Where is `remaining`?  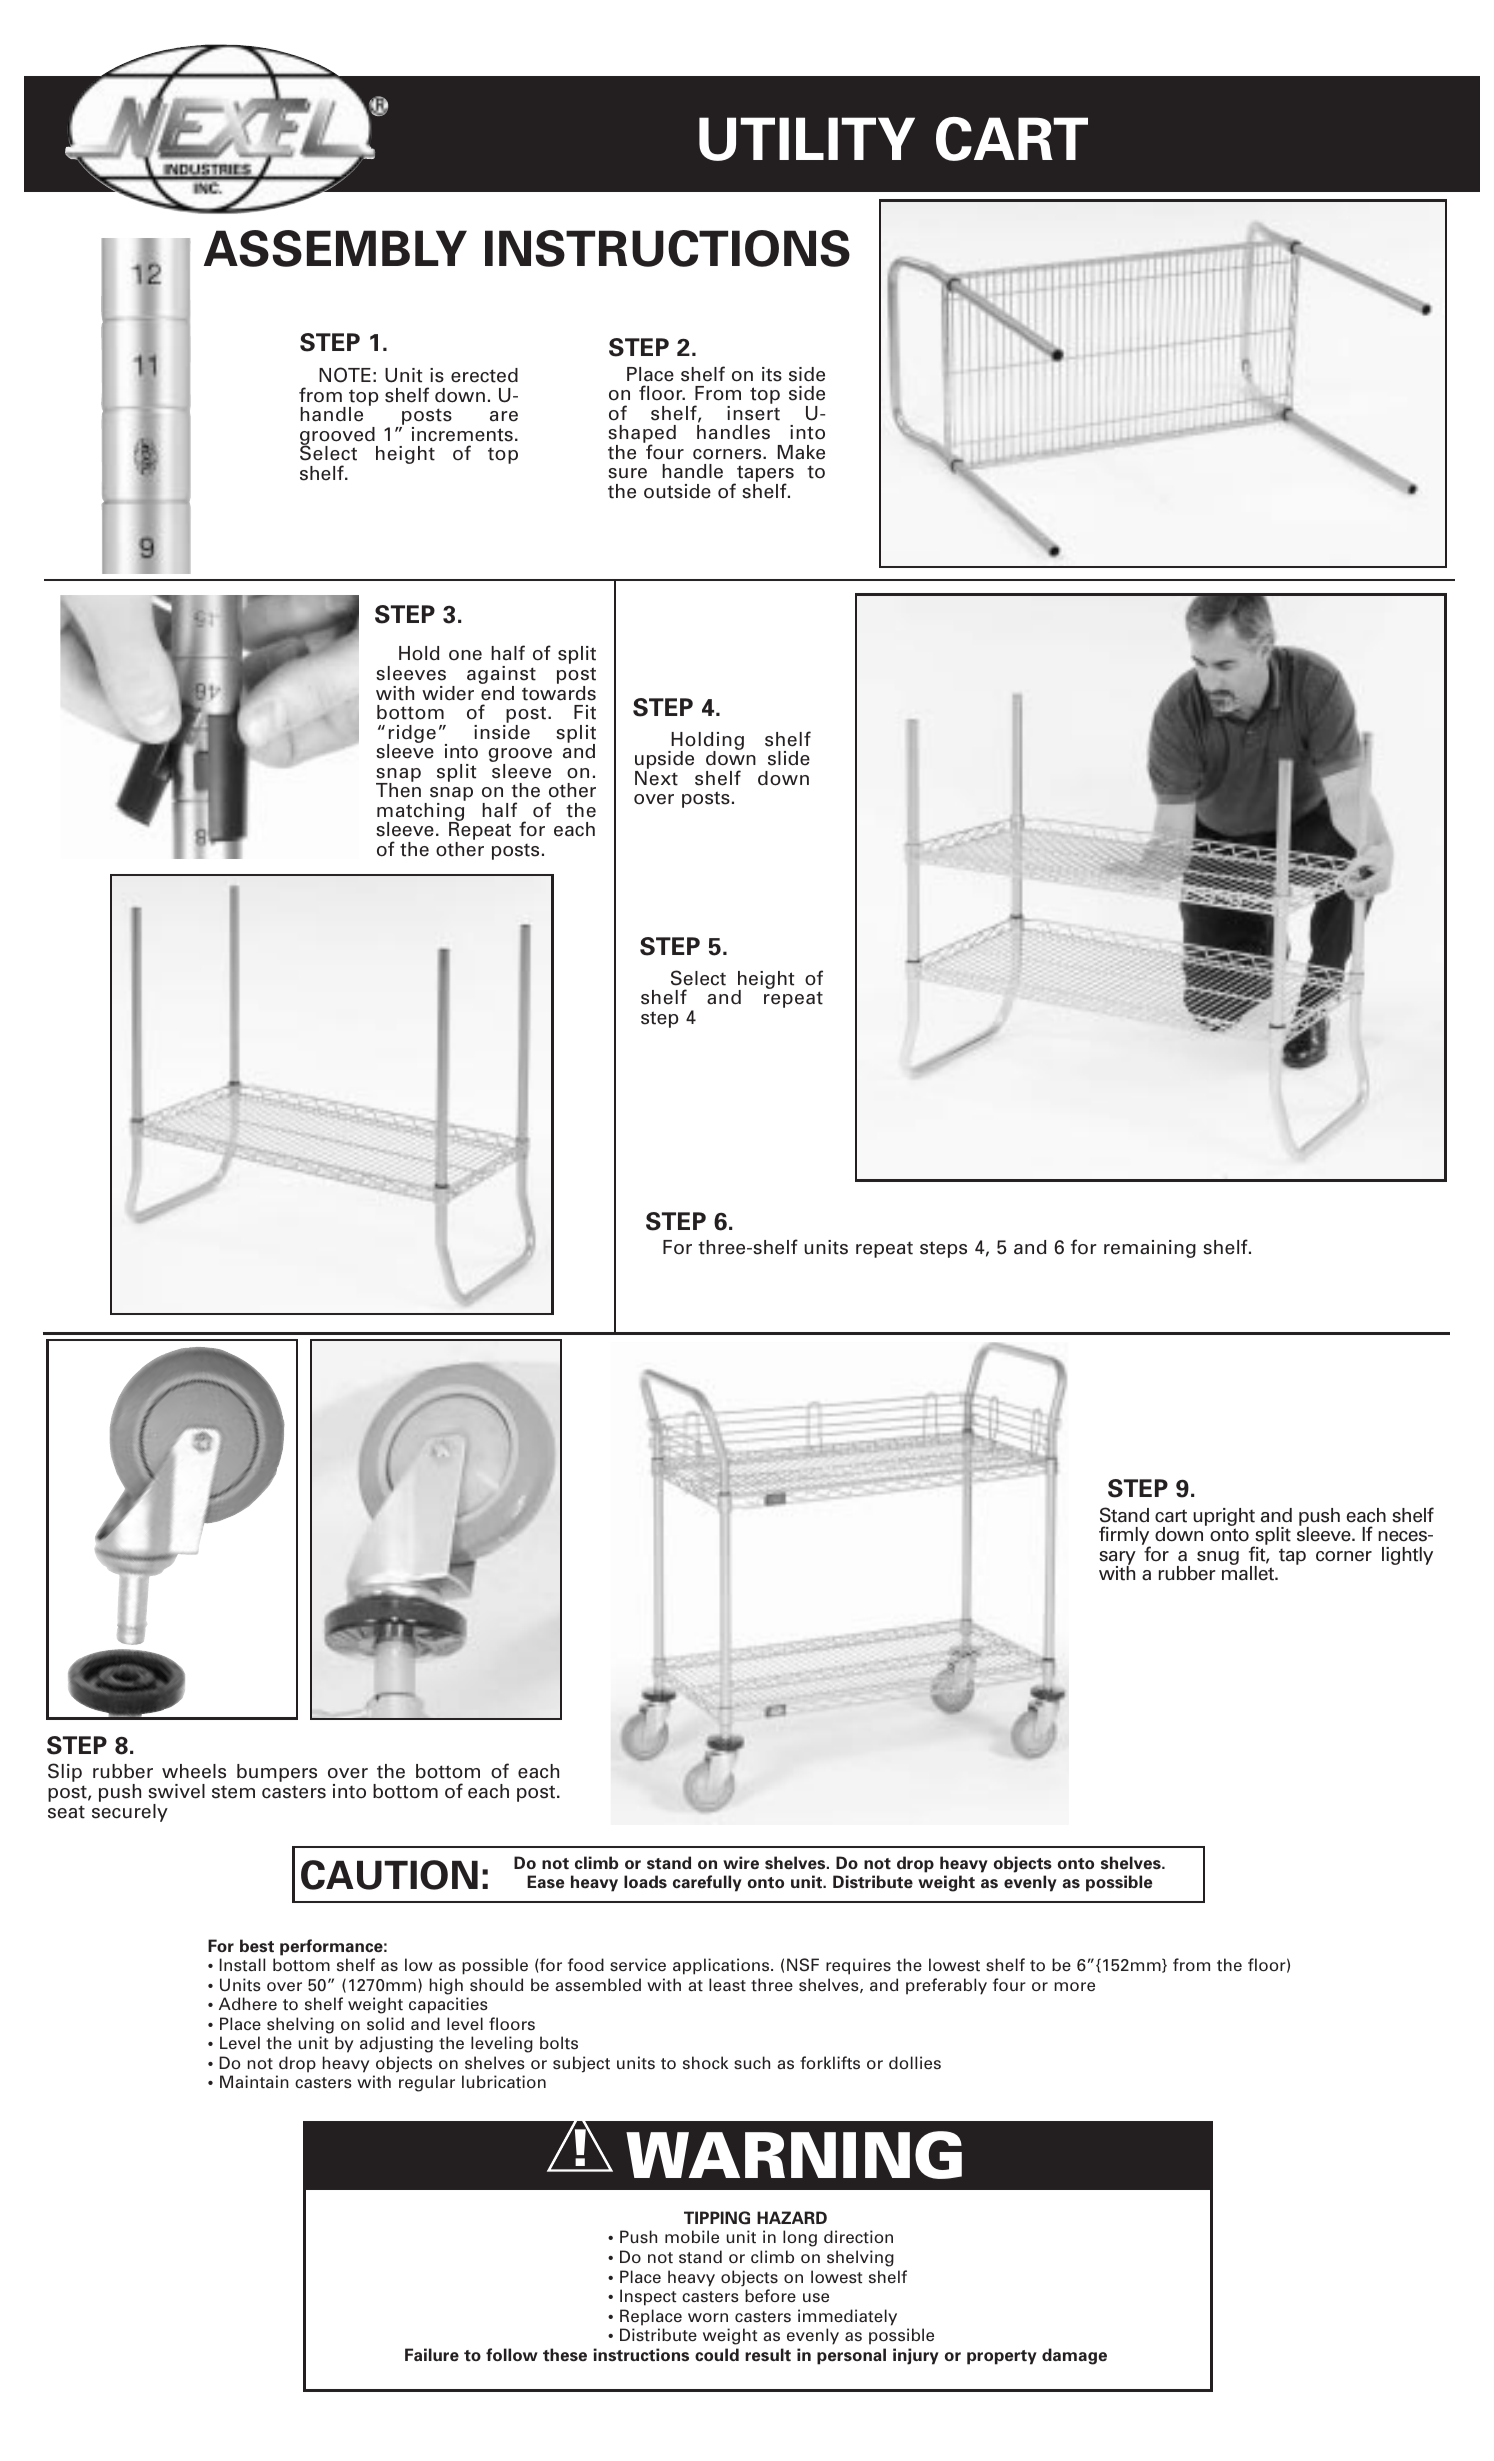
remaining is located at coordinates (1150, 1249).
